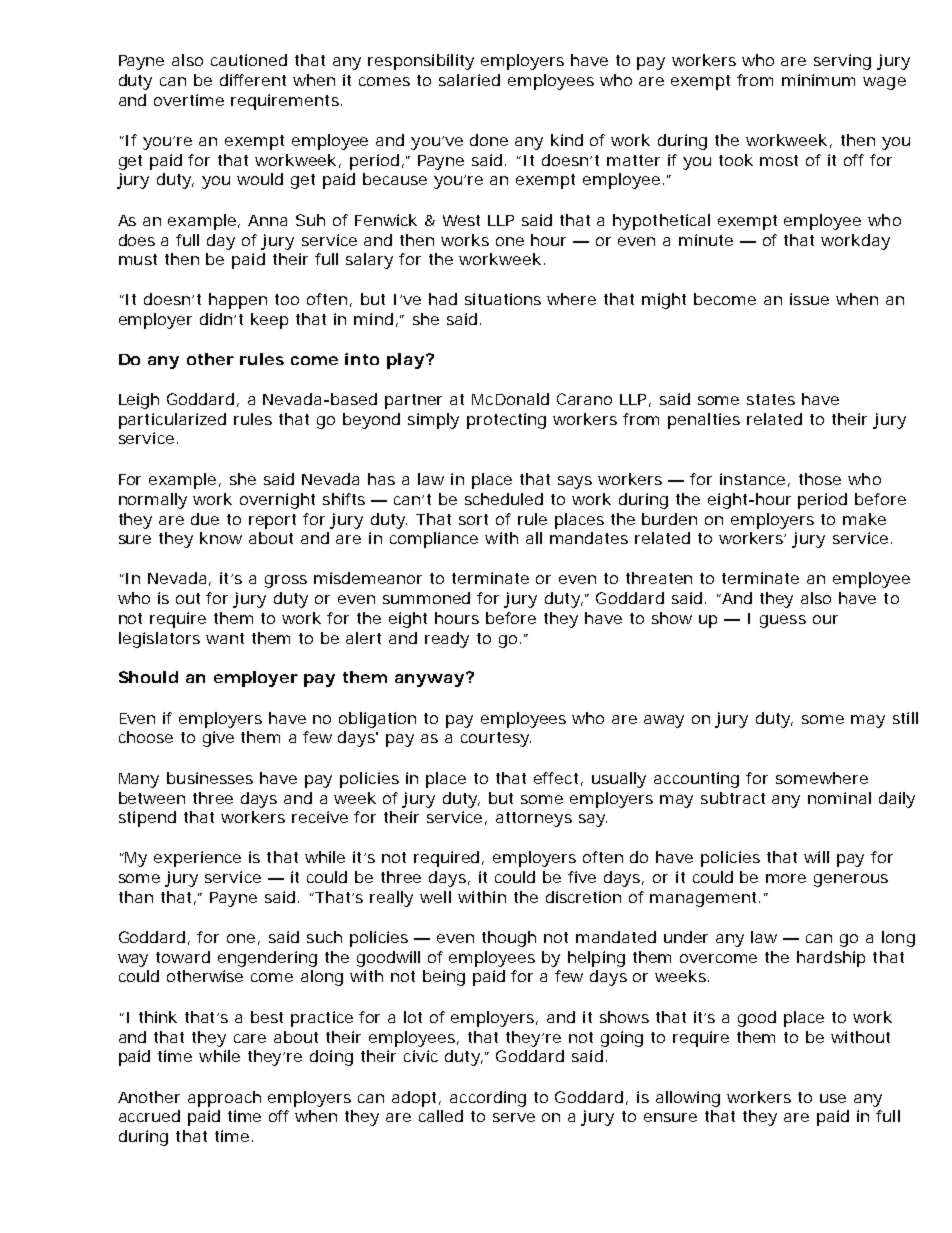  What do you see at coordinates (224, 1099) in the screenshot?
I see `approach` at bounding box center [224, 1099].
